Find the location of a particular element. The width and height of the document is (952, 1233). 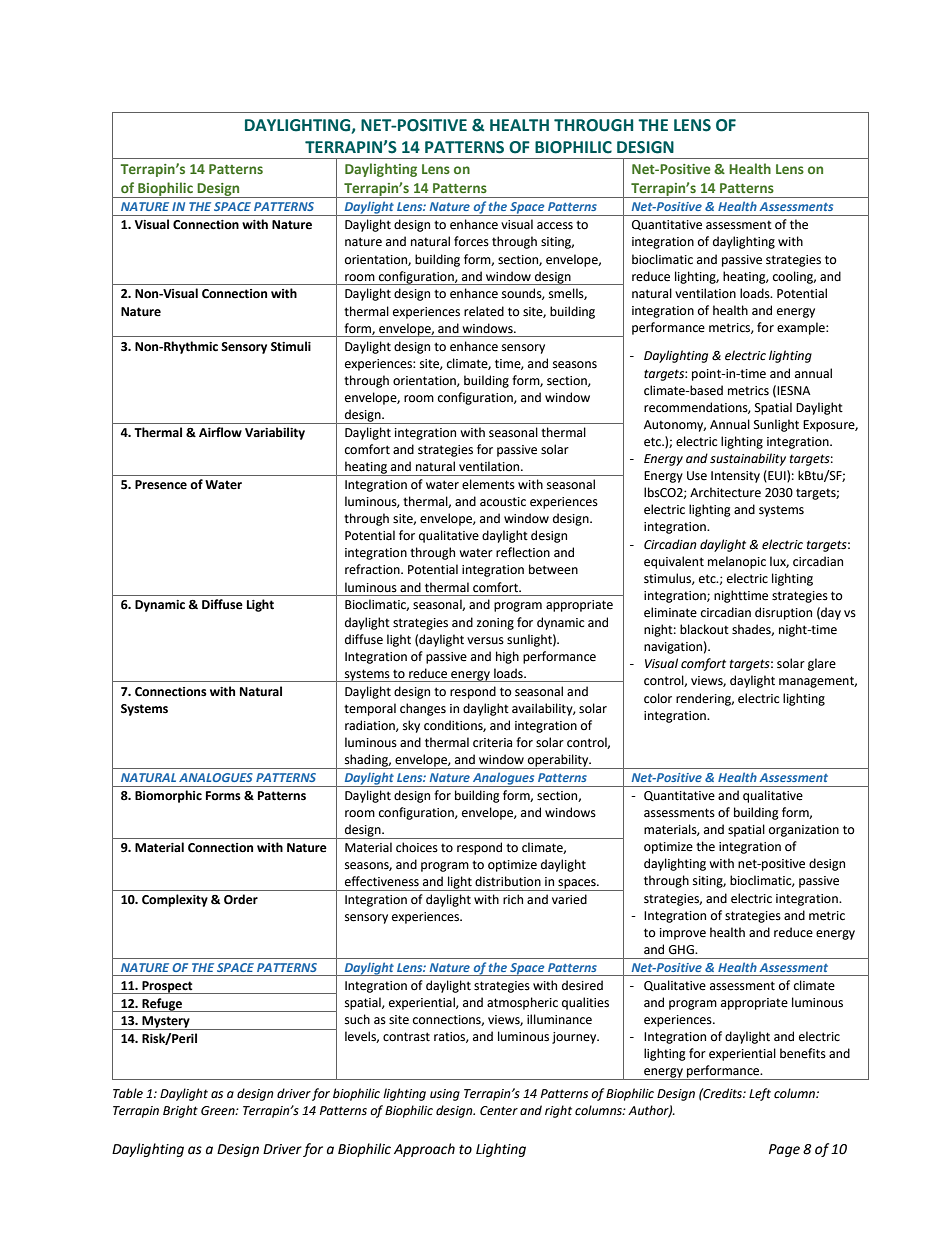

high is located at coordinates (507, 657).
